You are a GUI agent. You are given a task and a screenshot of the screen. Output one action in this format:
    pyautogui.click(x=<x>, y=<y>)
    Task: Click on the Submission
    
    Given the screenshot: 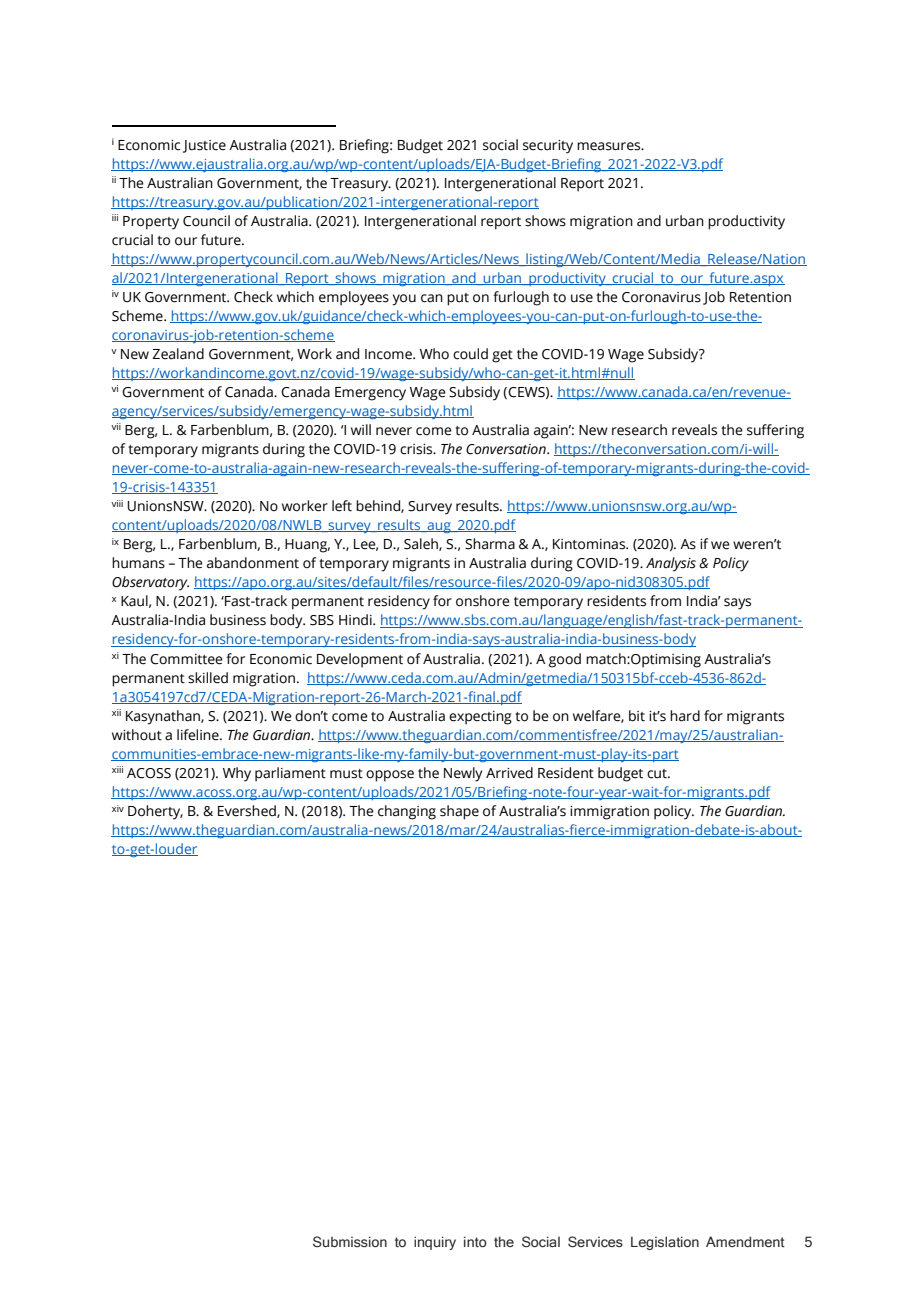 What is the action you would take?
    pyautogui.click(x=350, y=1241)
